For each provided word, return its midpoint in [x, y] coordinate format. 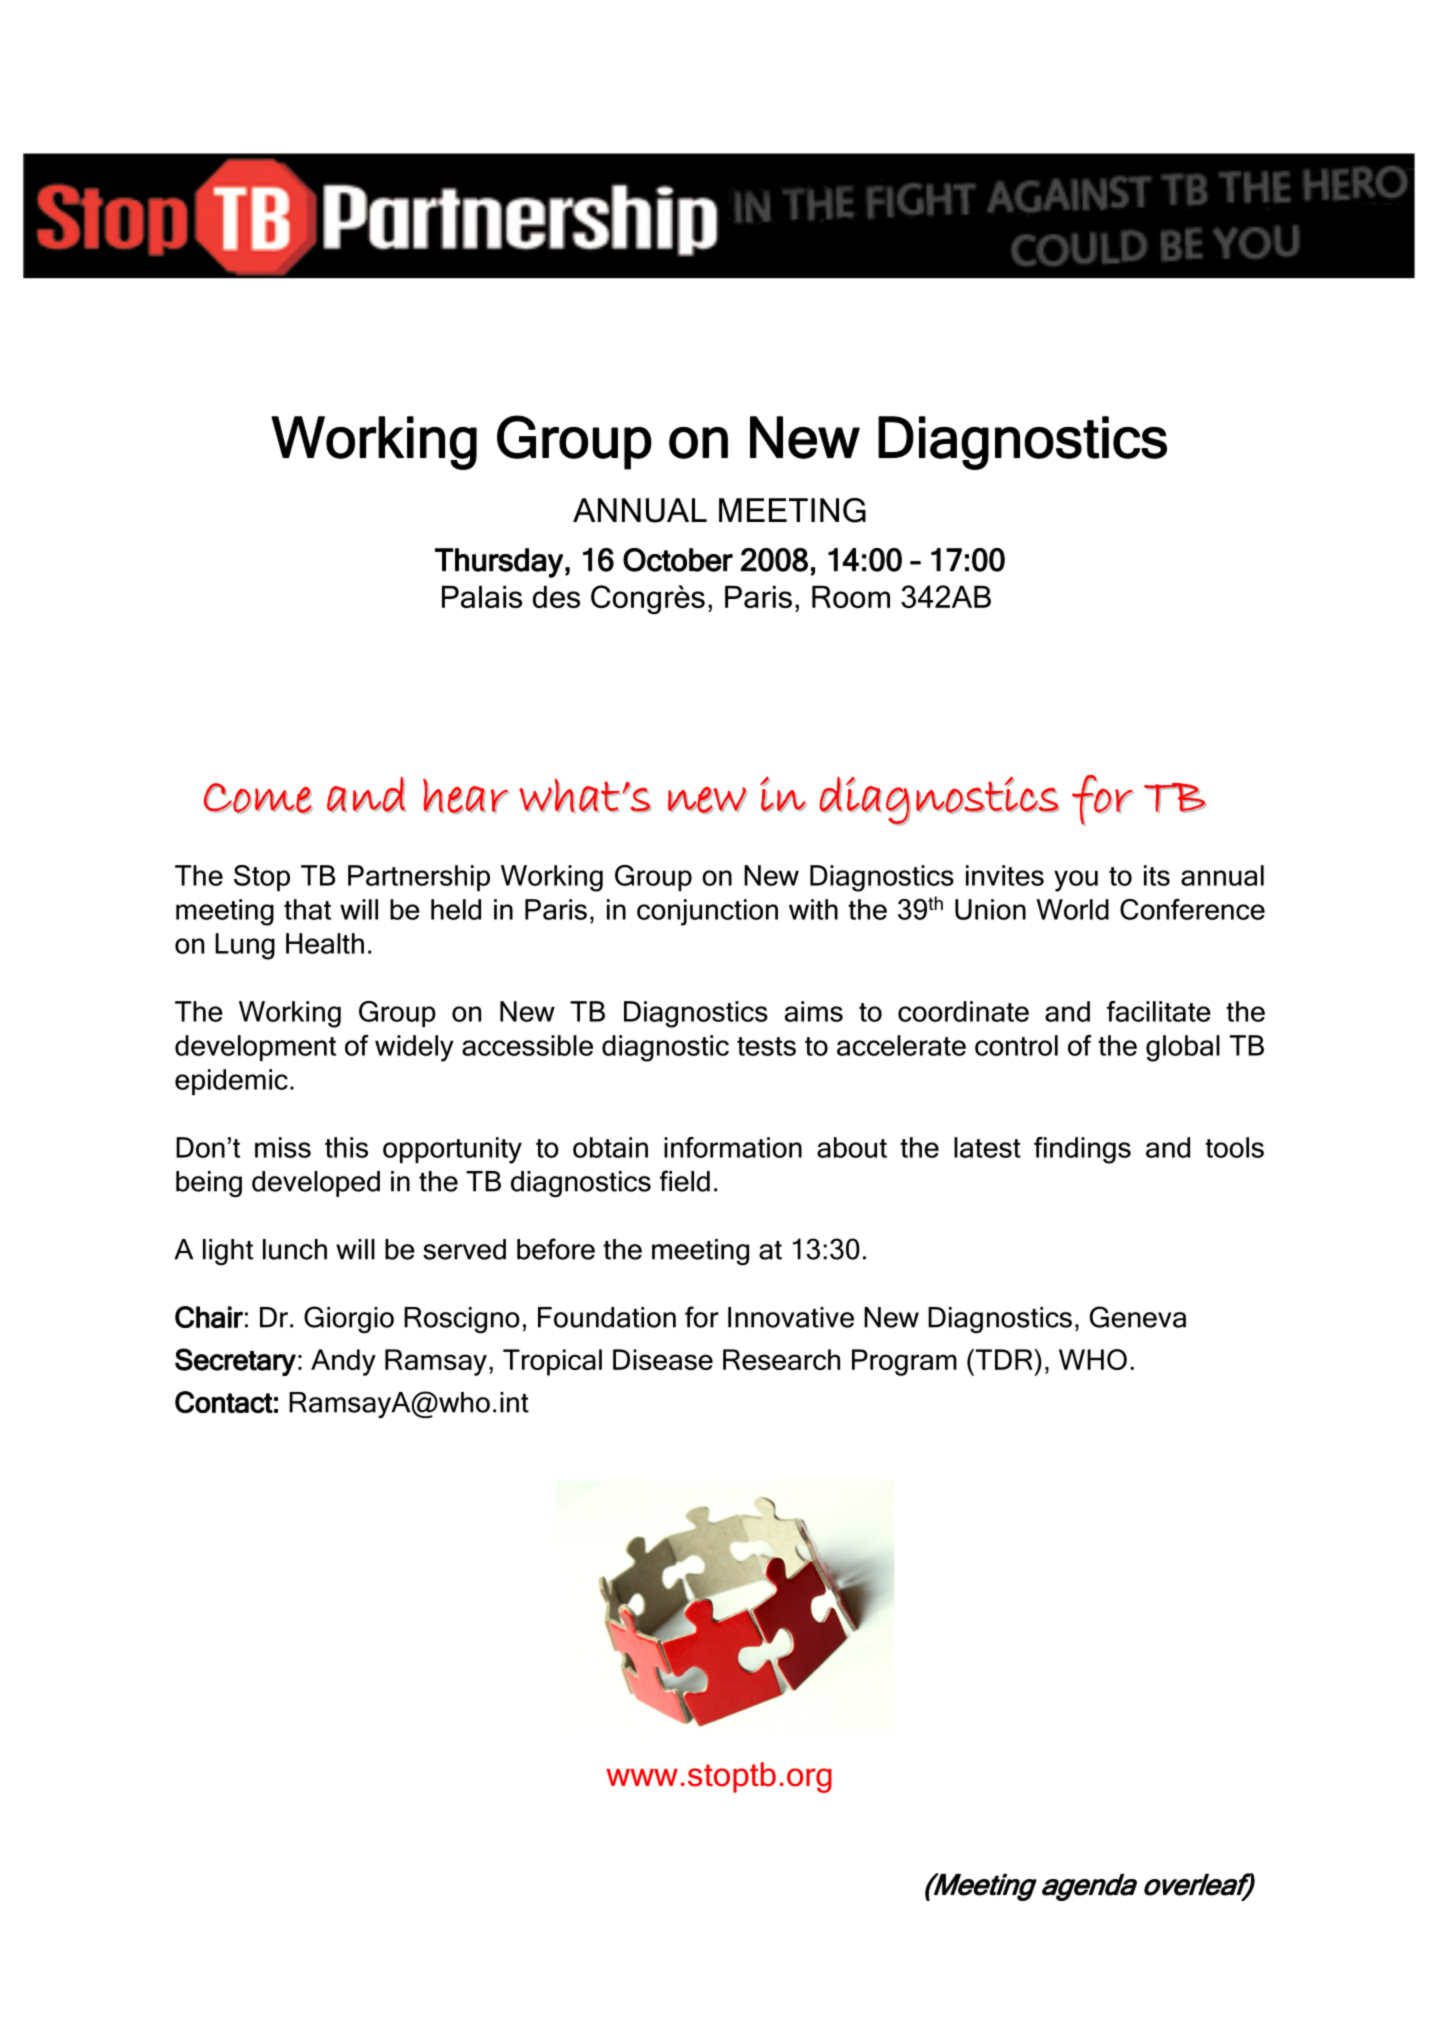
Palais [482, 597]
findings [1082, 1150]
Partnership [419, 878]
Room [851, 597]
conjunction [707, 912]
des [556, 597]
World [1072, 909]
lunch [295, 1249]
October [678, 560]
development [255, 1048]
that [307, 909]
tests [766, 1046]
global [1183, 1048]
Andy [343, 1362]
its [1157, 875]
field [685, 1181]
